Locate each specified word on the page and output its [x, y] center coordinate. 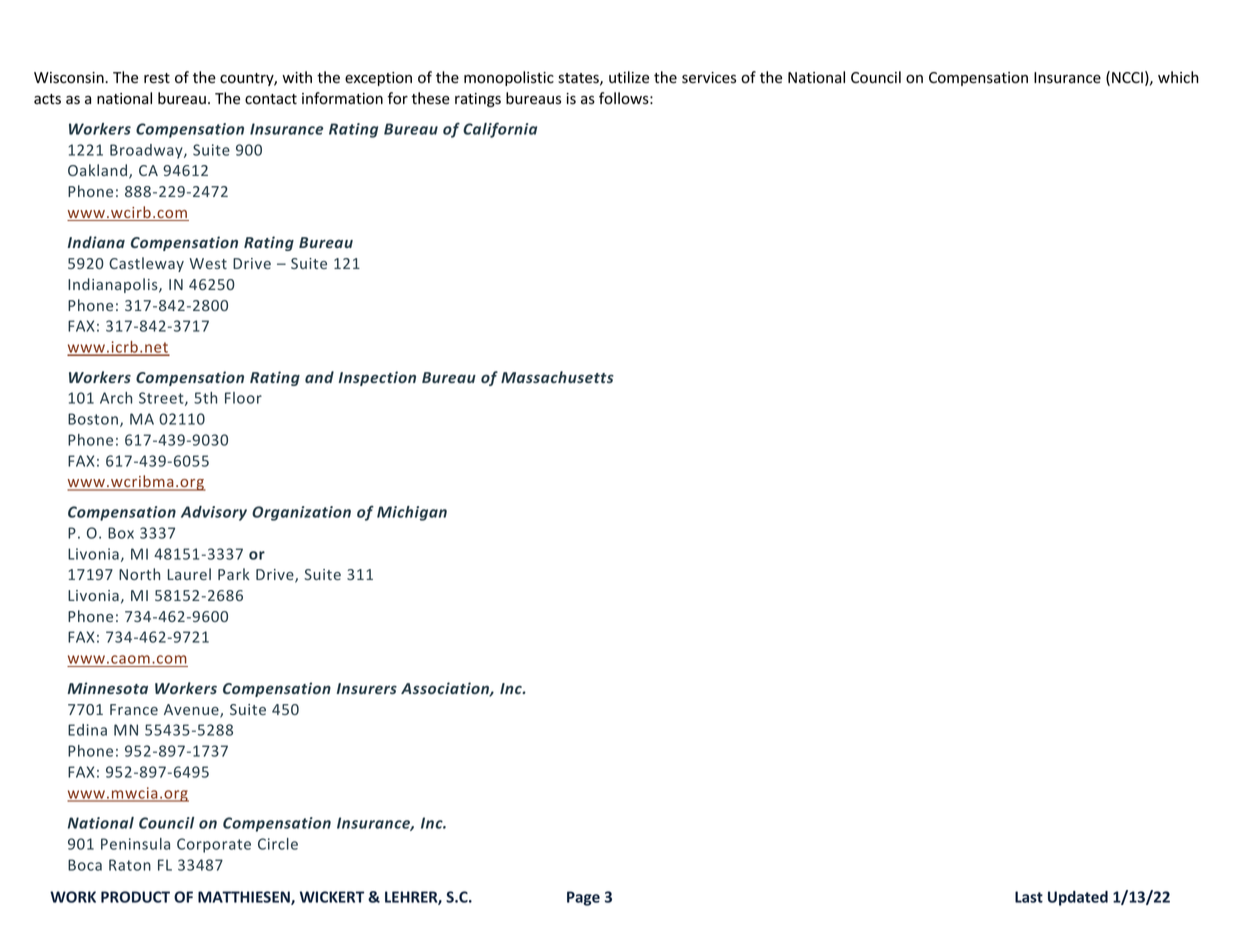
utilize [629, 77]
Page [583, 898]
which [1178, 77]
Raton [130, 865]
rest [157, 78]
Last [1029, 897]
